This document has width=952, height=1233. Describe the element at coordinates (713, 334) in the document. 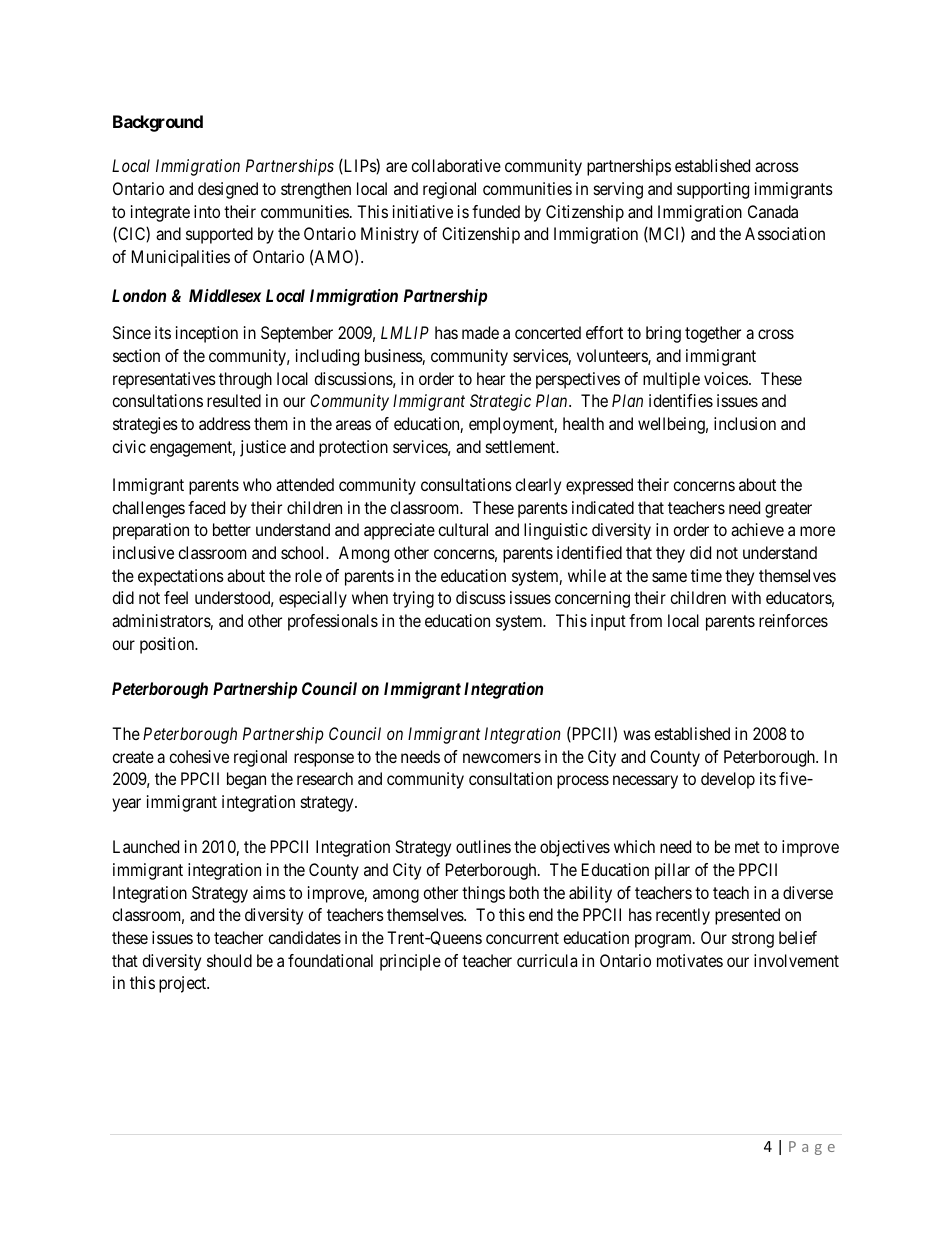

I see `together` at that location.
